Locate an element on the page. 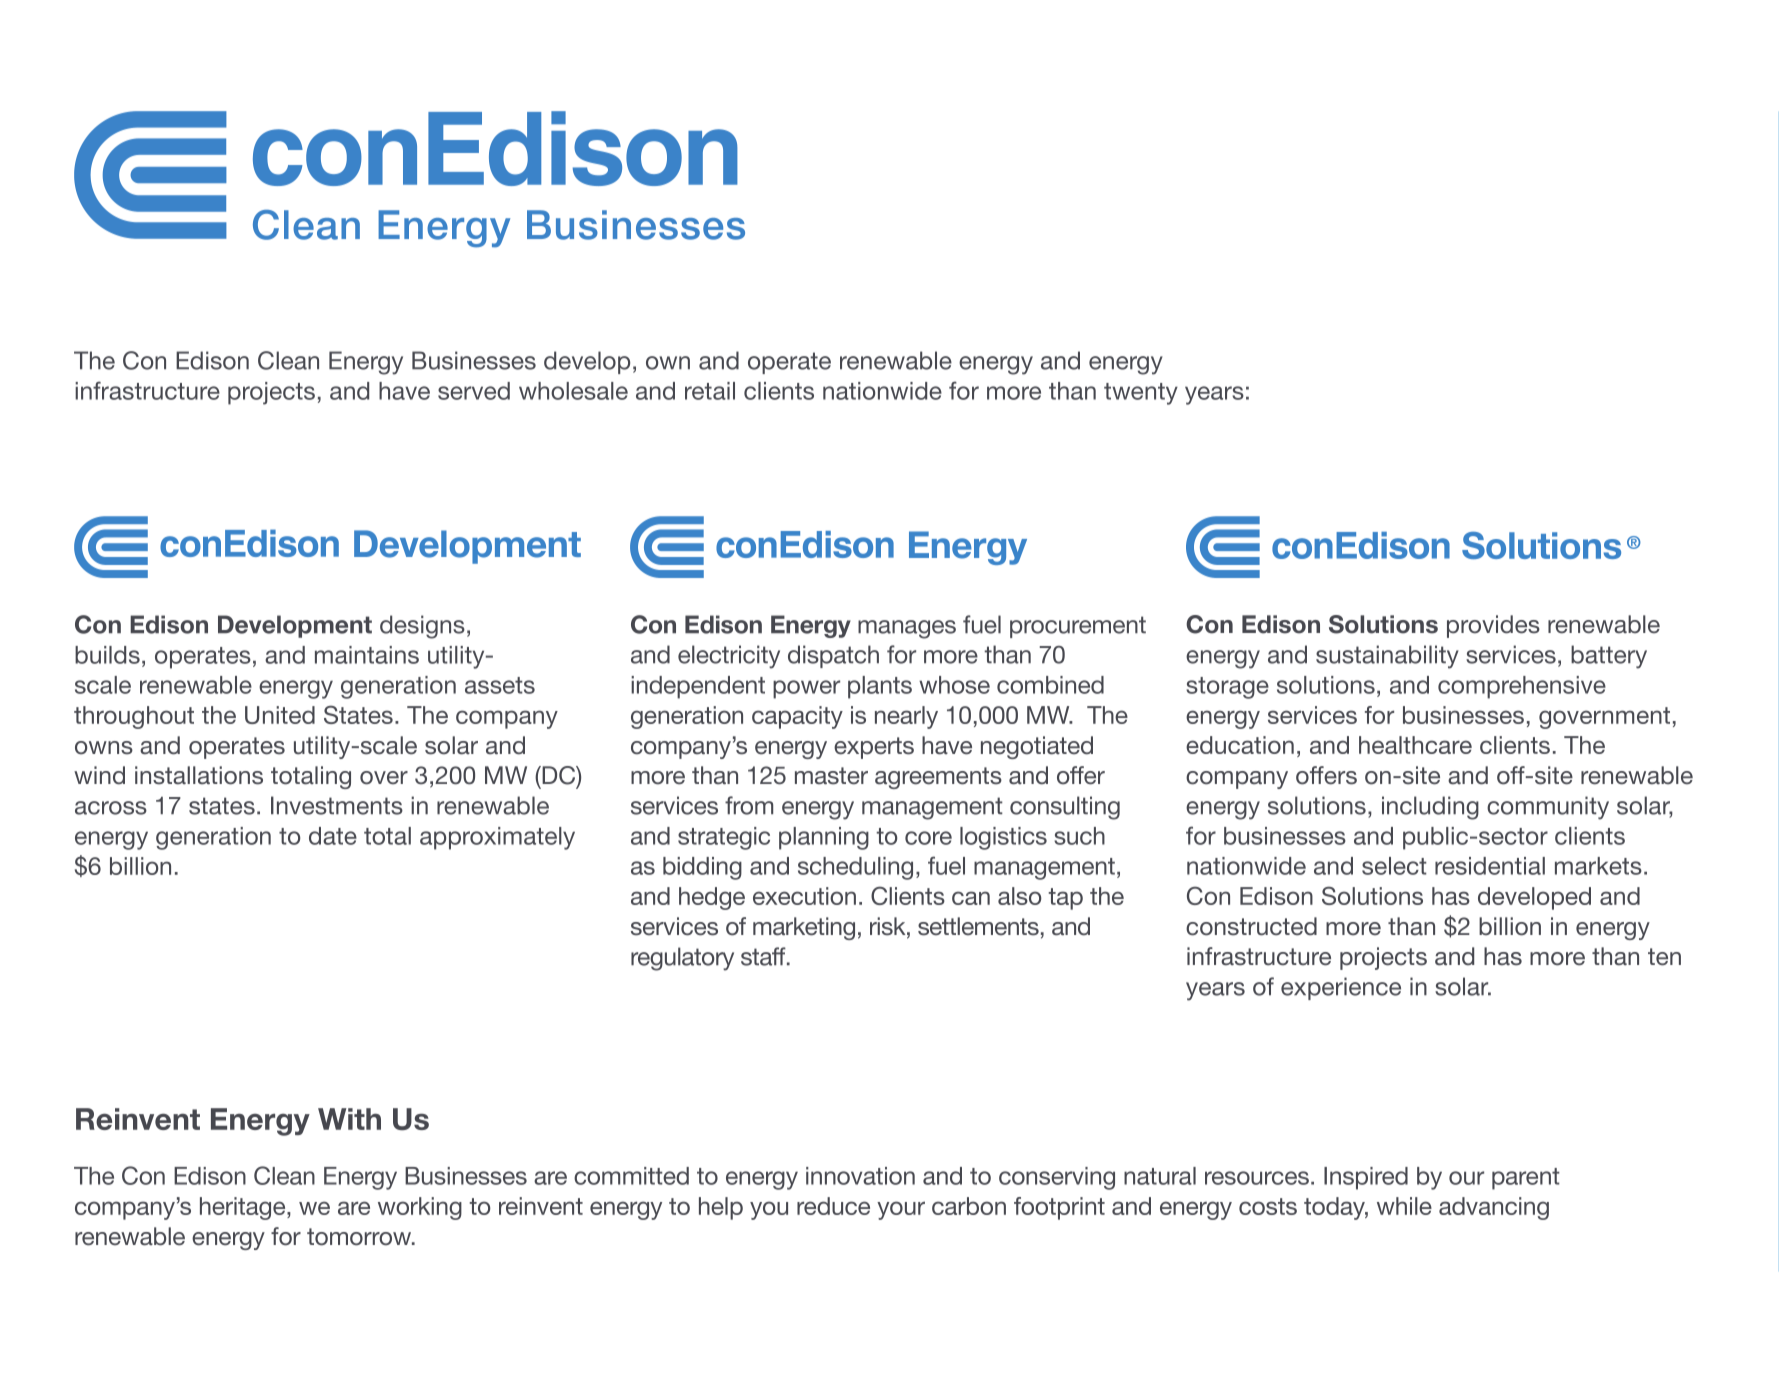  heritage is located at coordinates (244, 1208).
